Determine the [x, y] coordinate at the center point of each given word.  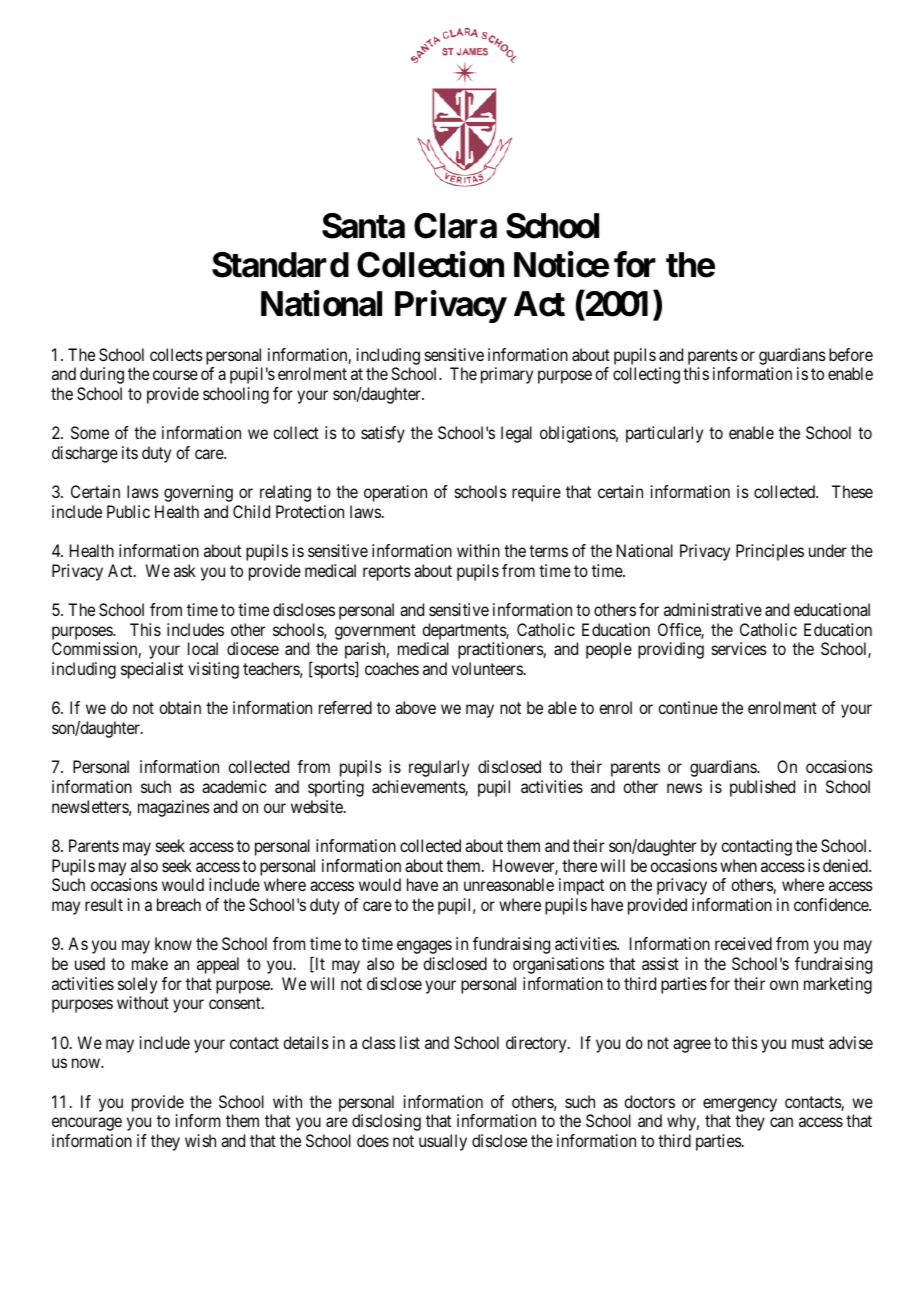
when [738, 865]
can [781, 1122]
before [851, 354]
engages [424, 947]
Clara [455, 226]
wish [200, 1140]
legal [516, 434]
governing [198, 493]
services [739, 648]
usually [443, 1142]
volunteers [487, 668]
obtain [180, 707]
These [852, 491]
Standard [280, 265]
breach [179, 904]
